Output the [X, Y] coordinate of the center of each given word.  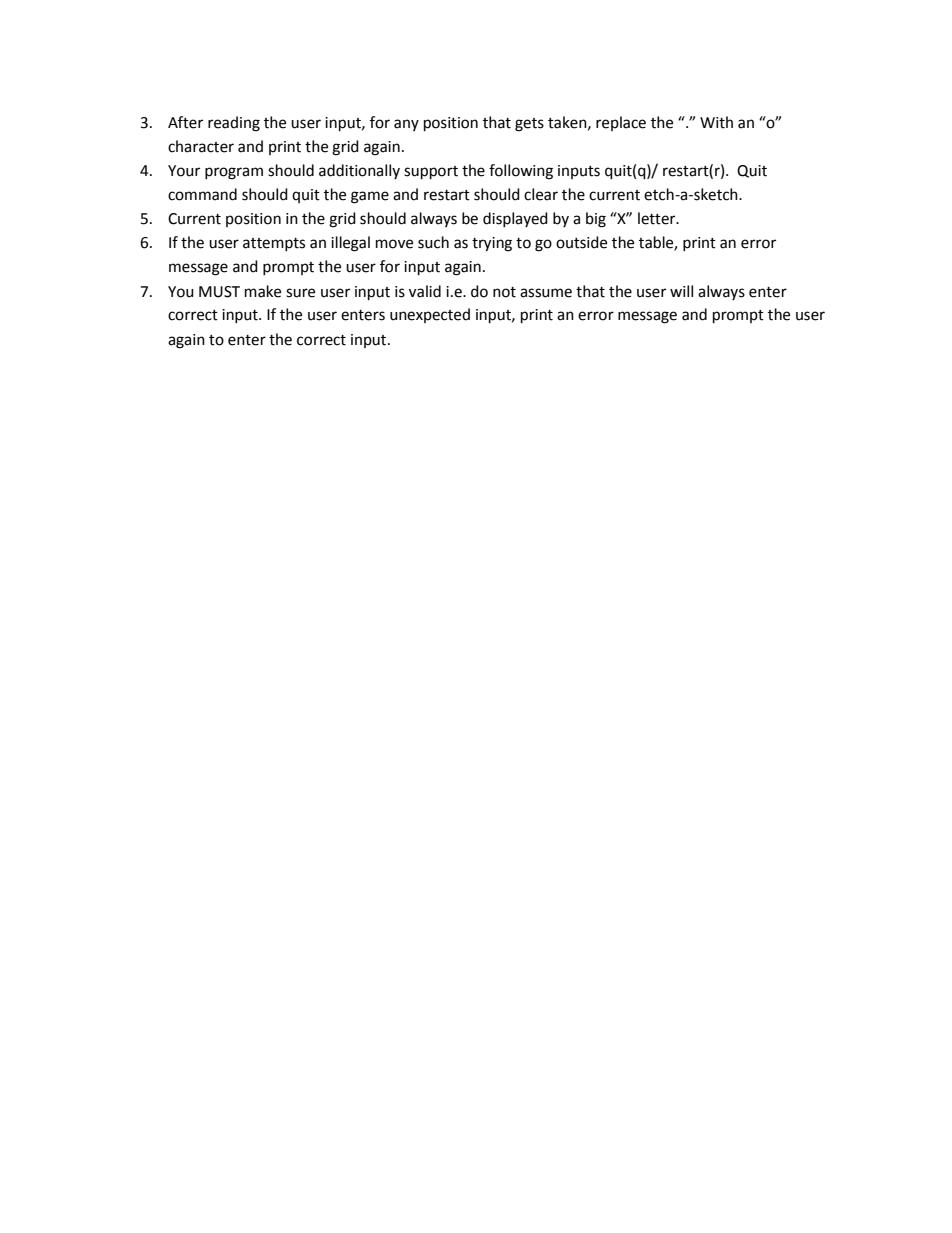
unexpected [430, 315]
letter [658, 218]
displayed [515, 219]
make [263, 291]
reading [234, 124]
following [521, 172]
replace [621, 123]
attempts [274, 244]
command [202, 194]
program [234, 173]
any [406, 125]
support [431, 173]
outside [581, 242]
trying [492, 244]
